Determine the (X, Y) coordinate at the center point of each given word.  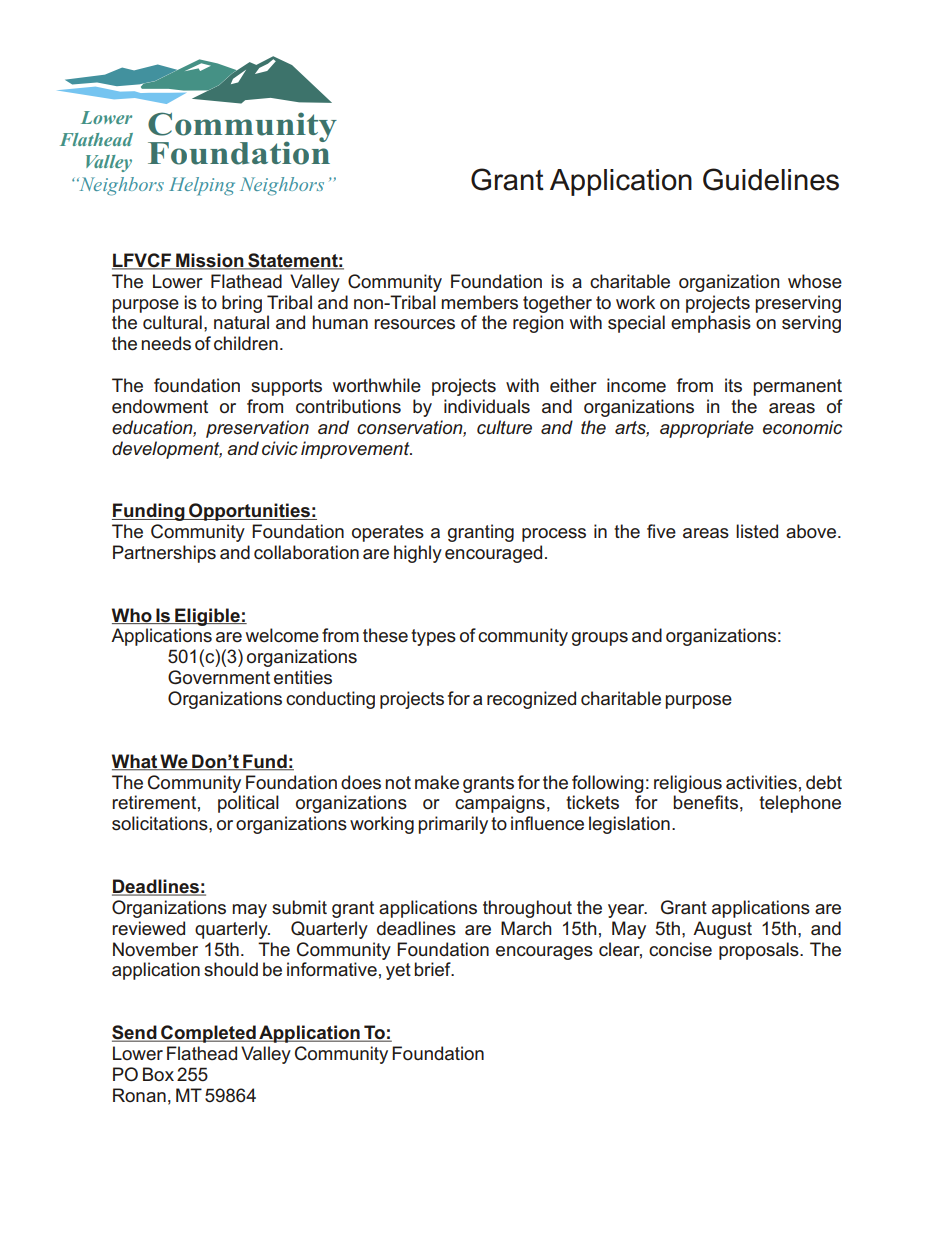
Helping (202, 186)
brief (433, 969)
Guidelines (771, 179)
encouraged (493, 554)
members (479, 302)
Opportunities (249, 512)
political (248, 804)
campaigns (500, 804)
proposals (760, 951)
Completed (208, 1034)
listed (757, 531)
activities (761, 782)
